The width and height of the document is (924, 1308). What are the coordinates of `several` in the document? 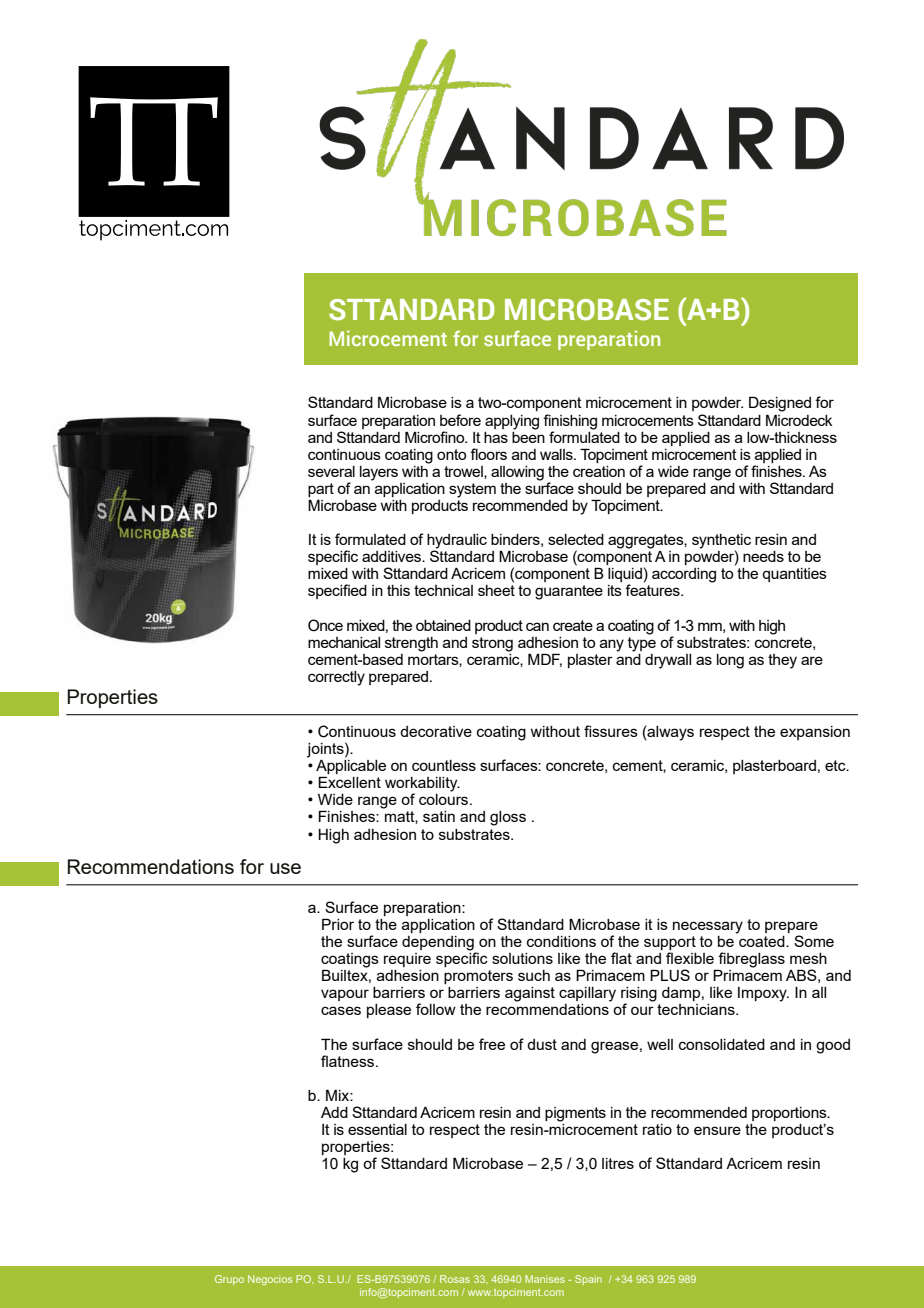 It's located at (331, 471).
